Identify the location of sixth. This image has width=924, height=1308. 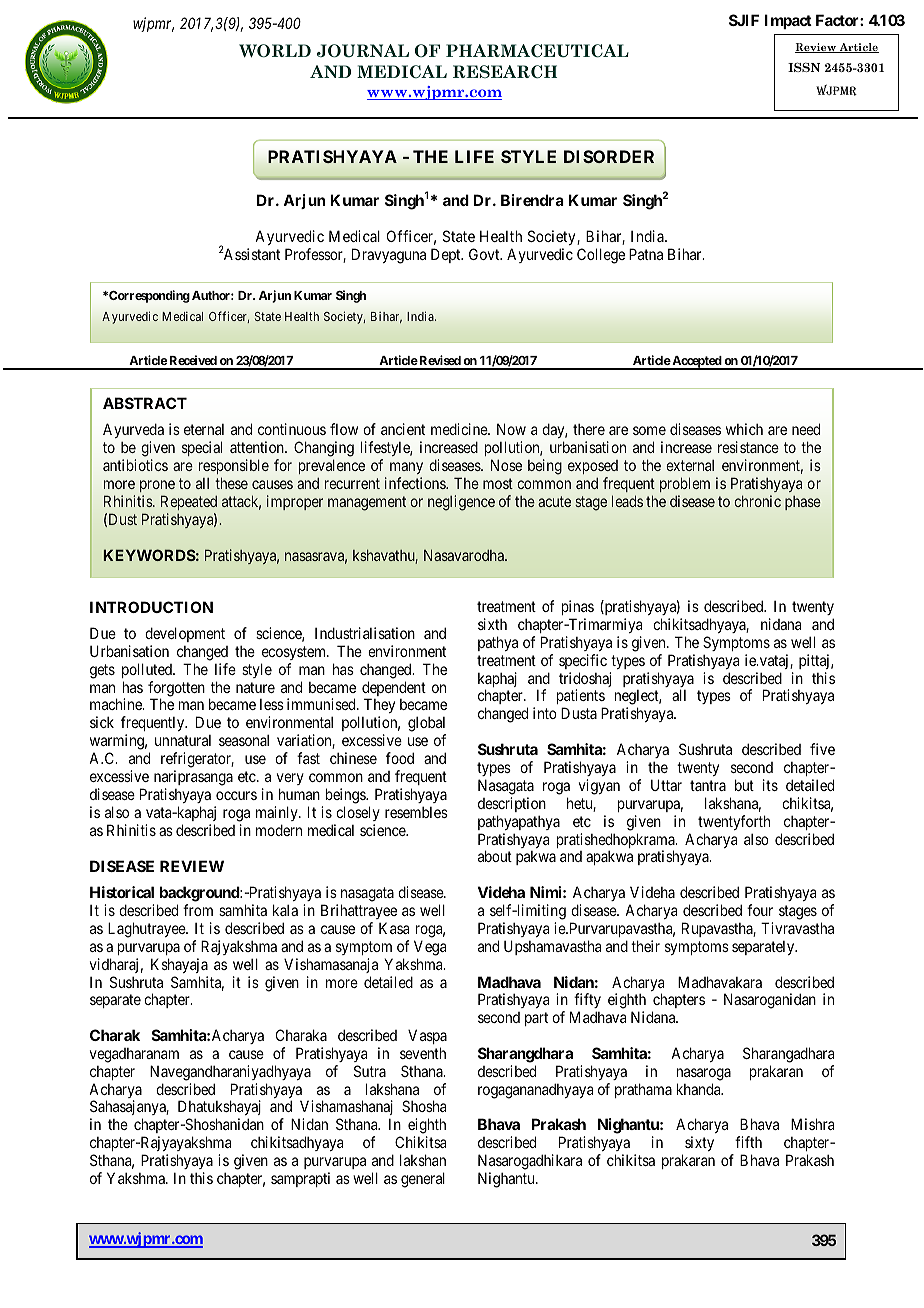
(492, 624).
